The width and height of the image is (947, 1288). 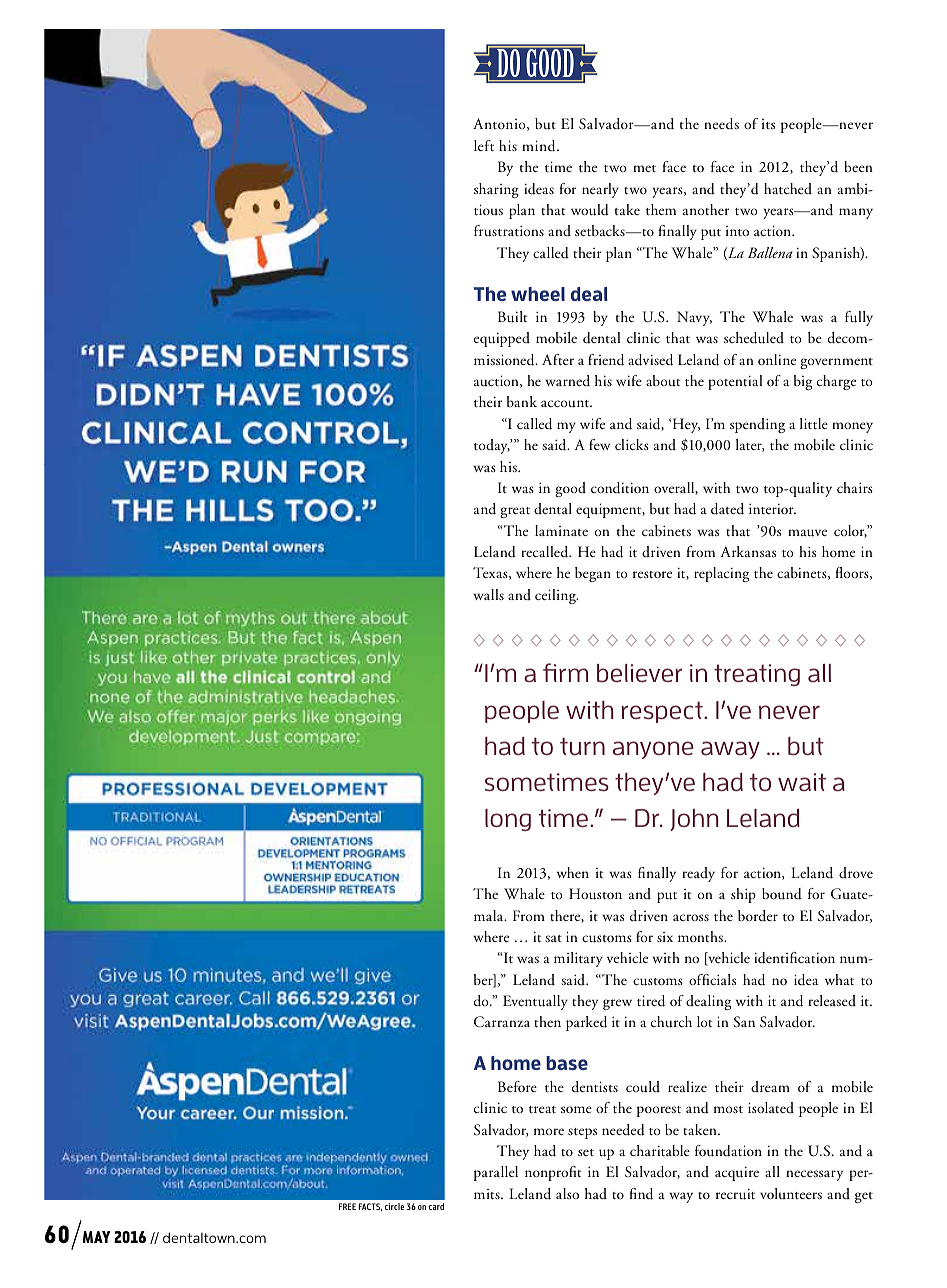 I want to click on great, so click(x=515, y=512).
